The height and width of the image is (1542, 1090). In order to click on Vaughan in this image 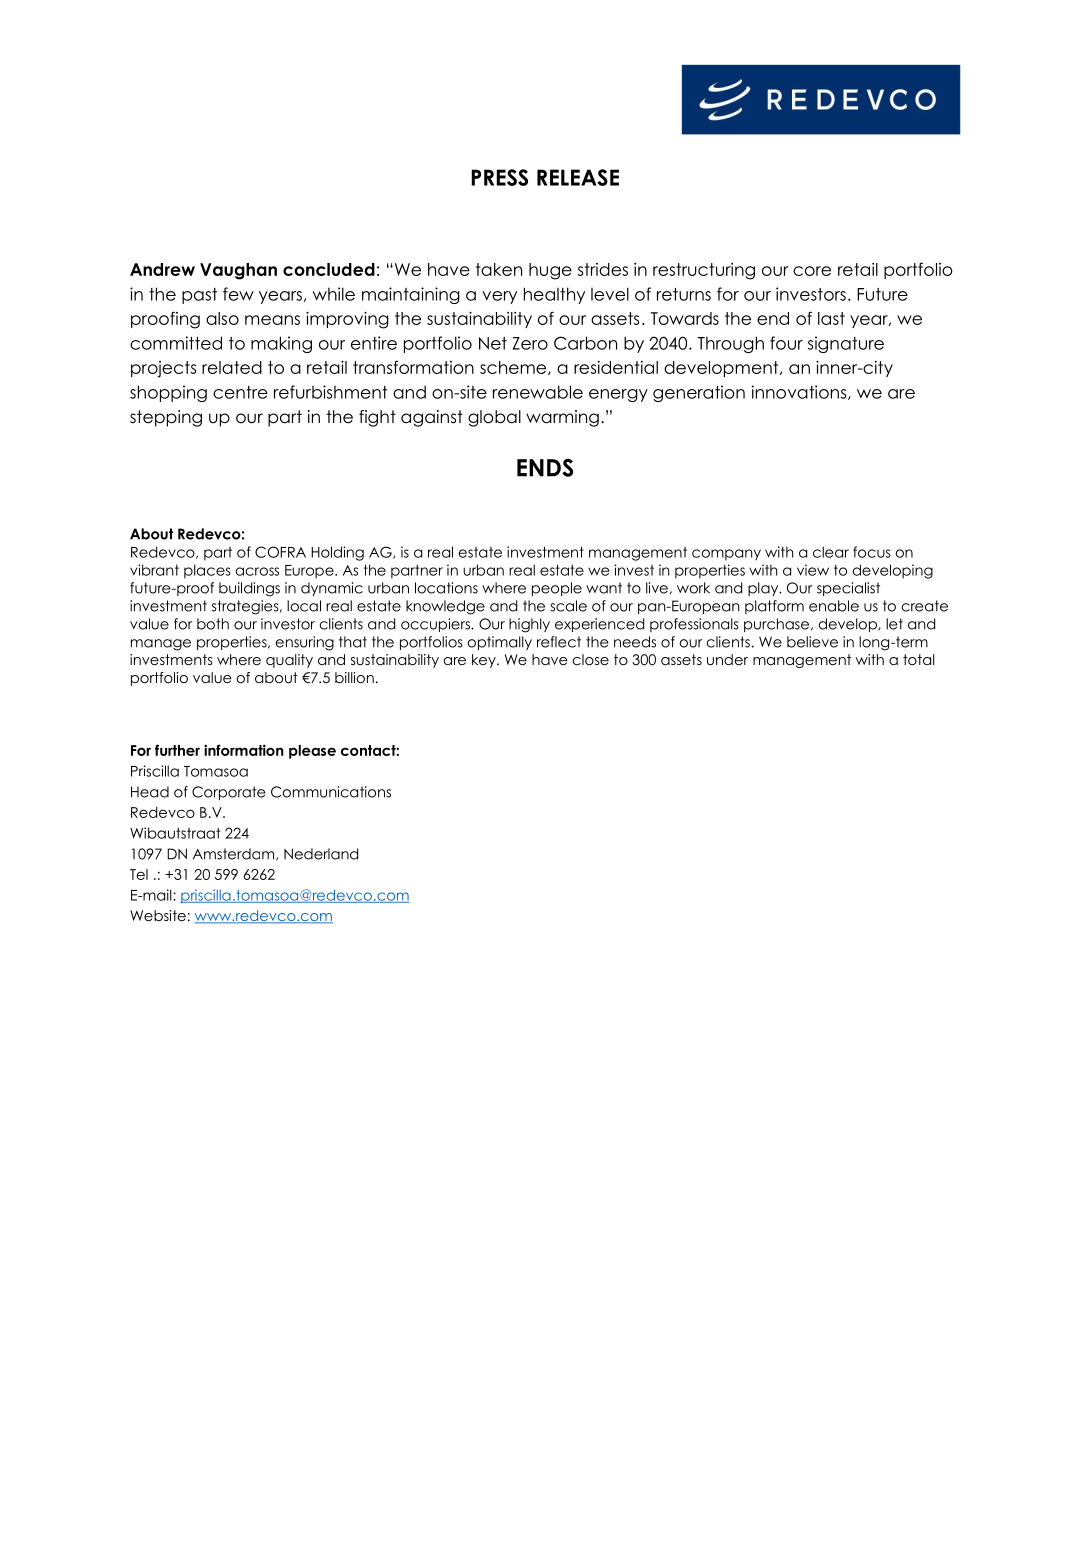, I will do `click(238, 271)`.
